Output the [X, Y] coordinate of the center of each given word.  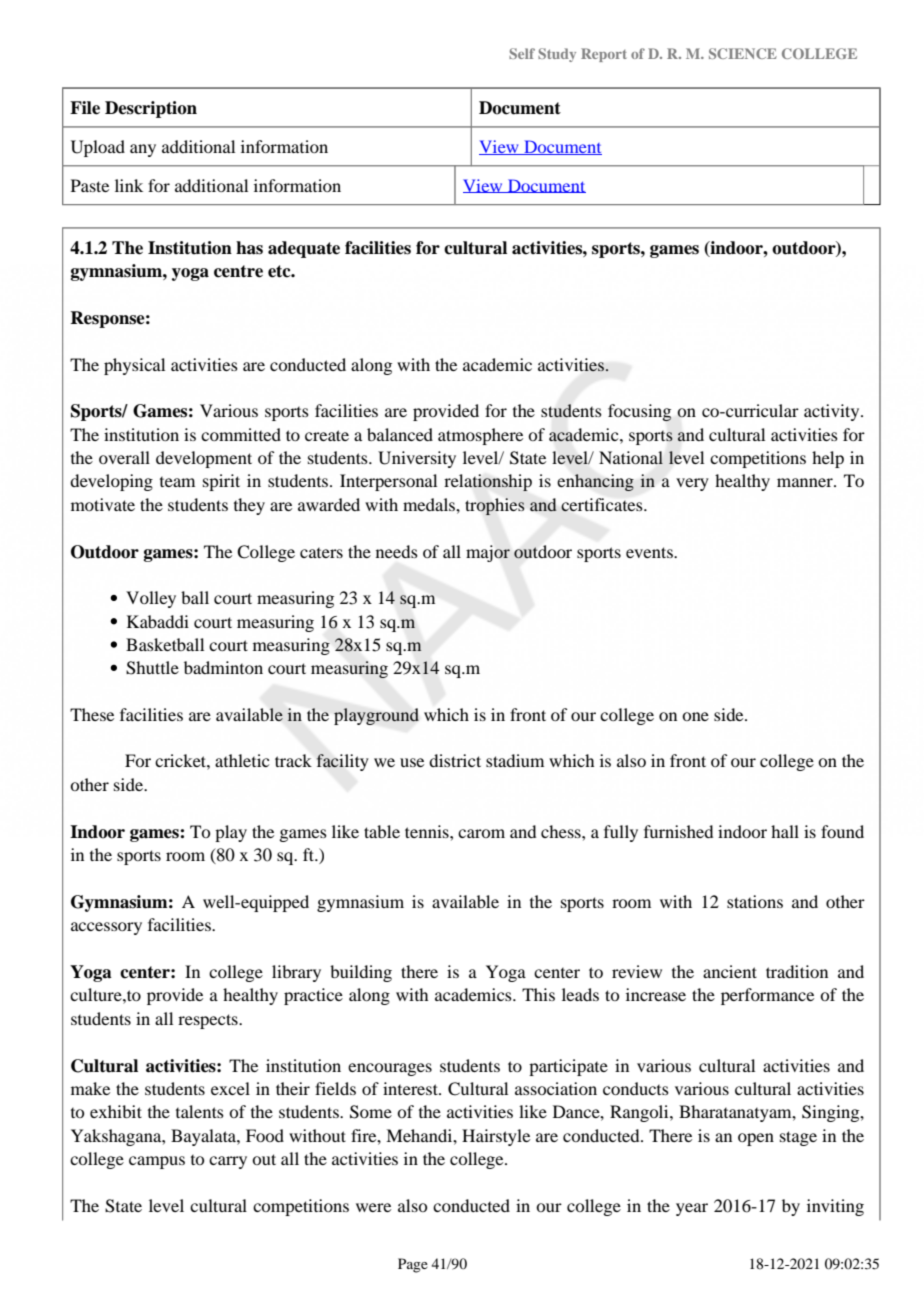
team [177, 482]
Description [151, 109]
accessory [106, 928]
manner [806, 482]
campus [157, 1162]
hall [785, 831]
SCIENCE [743, 53]
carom [481, 833]
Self [522, 53]
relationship [488, 482]
